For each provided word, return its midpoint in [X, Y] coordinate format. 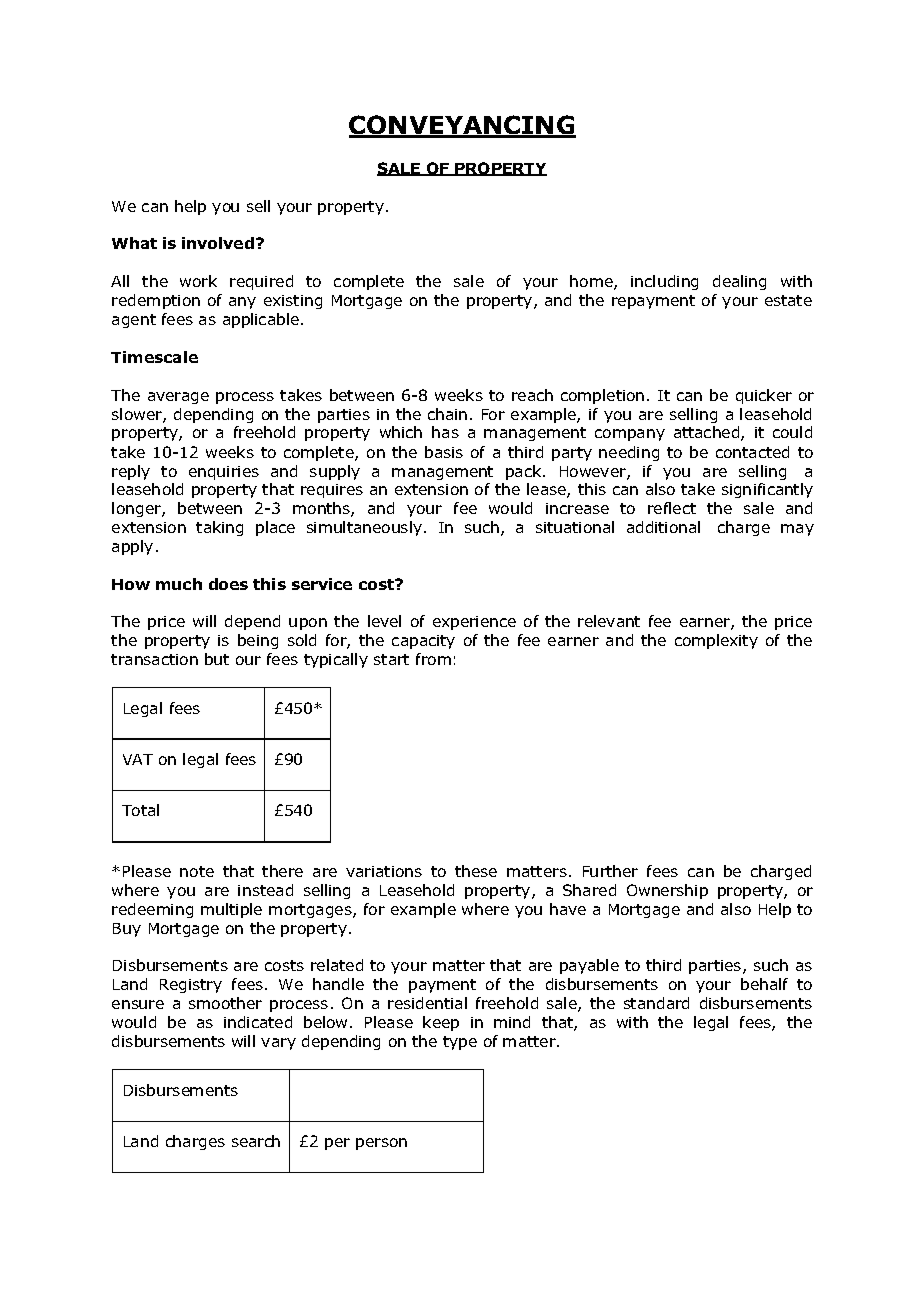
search [256, 1141]
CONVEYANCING [462, 126]
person [381, 1144]
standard [656, 1003]
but [217, 659]
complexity [716, 641]
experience [474, 623]
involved [218, 243]
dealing [739, 282]
